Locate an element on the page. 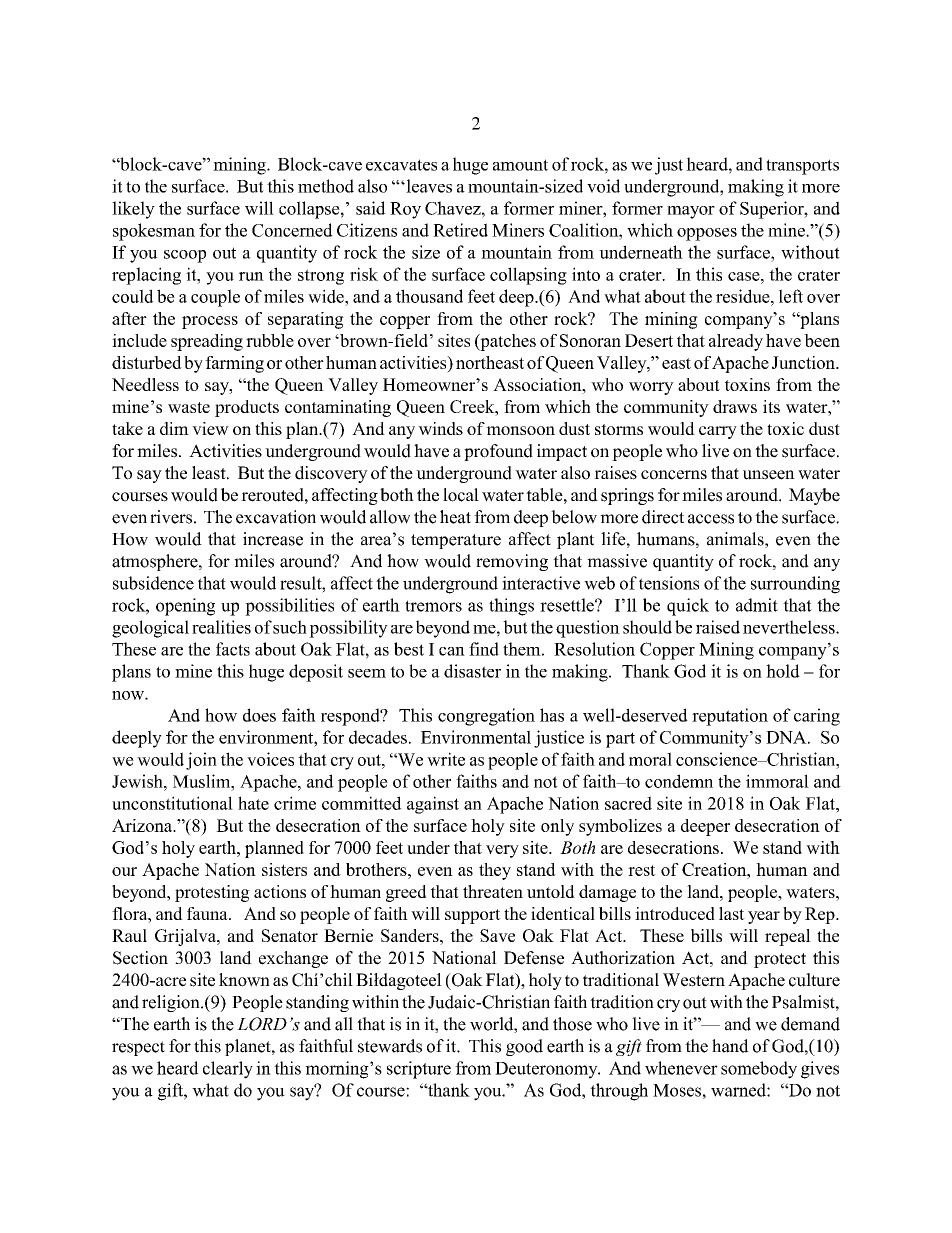 Image resolution: width=952 pixels, height=1233 pixels. write is located at coordinates (446, 759).
